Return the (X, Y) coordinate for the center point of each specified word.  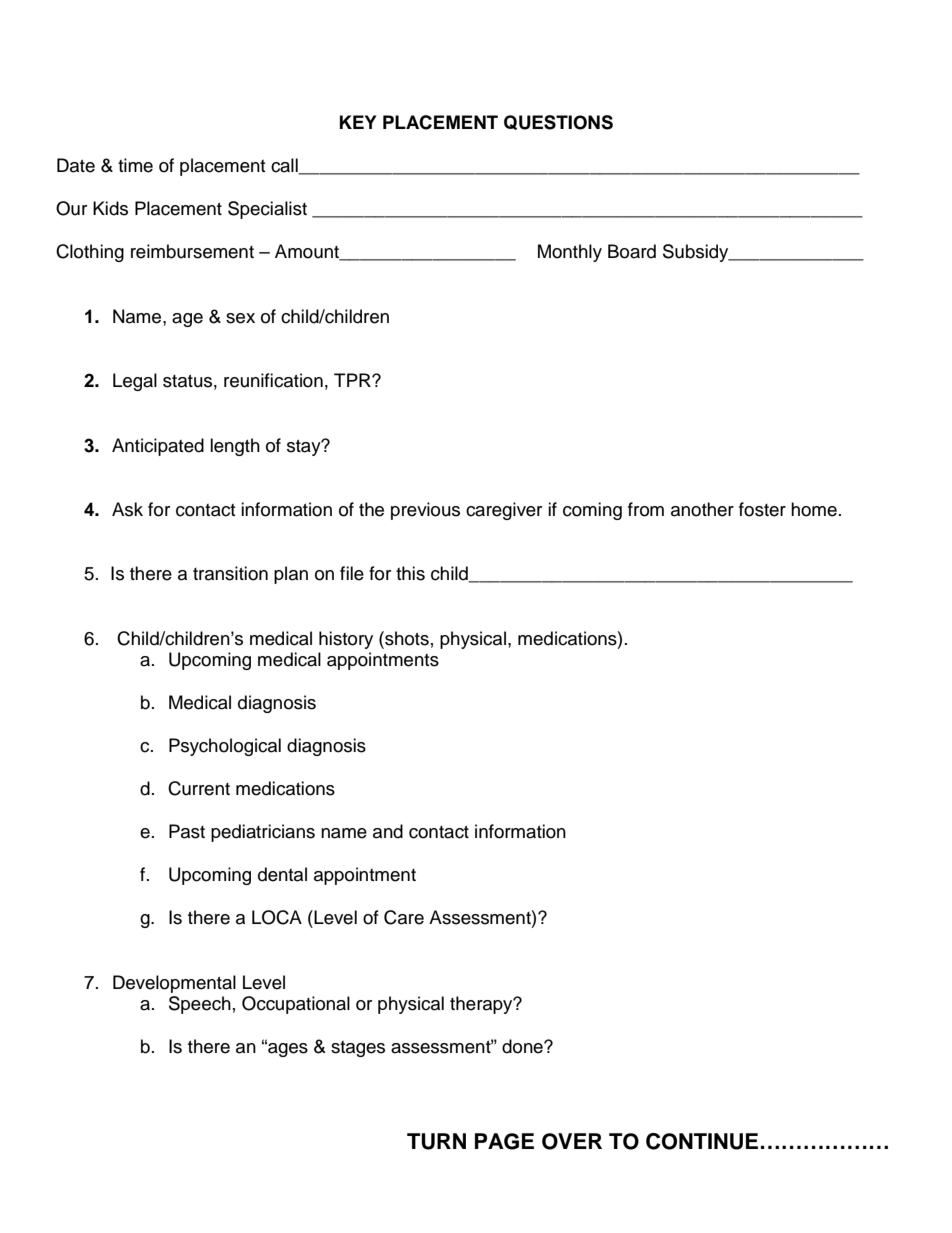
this (410, 573)
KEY (358, 122)
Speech (200, 1005)
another (702, 509)
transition (230, 573)
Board (632, 251)
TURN (436, 1141)
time (135, 165)
